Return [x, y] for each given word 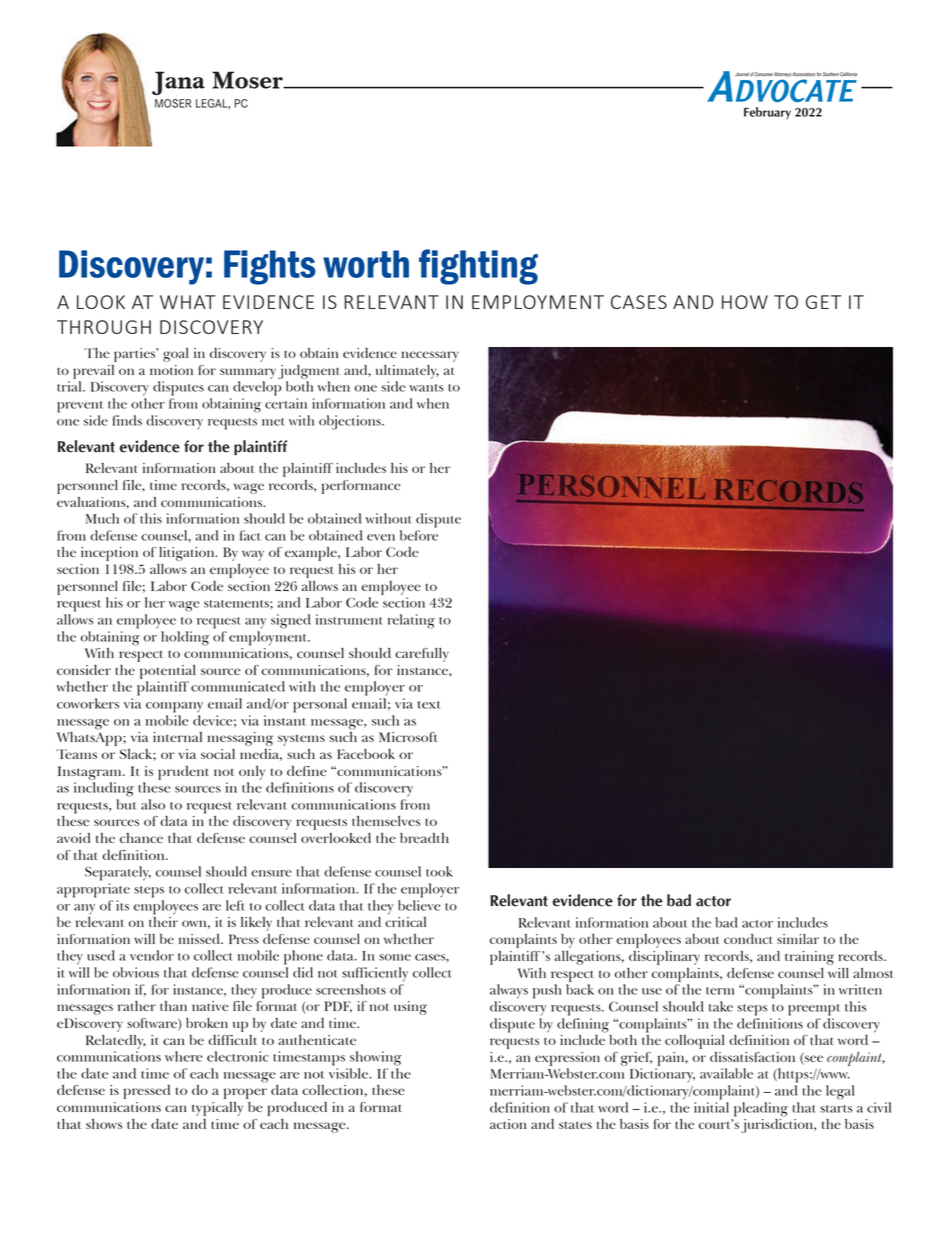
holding [185, 638]
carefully [422, 655]
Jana [178, 83]
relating [411, 621]
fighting [478, 267]
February [767, 113]
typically [217, 1109]
